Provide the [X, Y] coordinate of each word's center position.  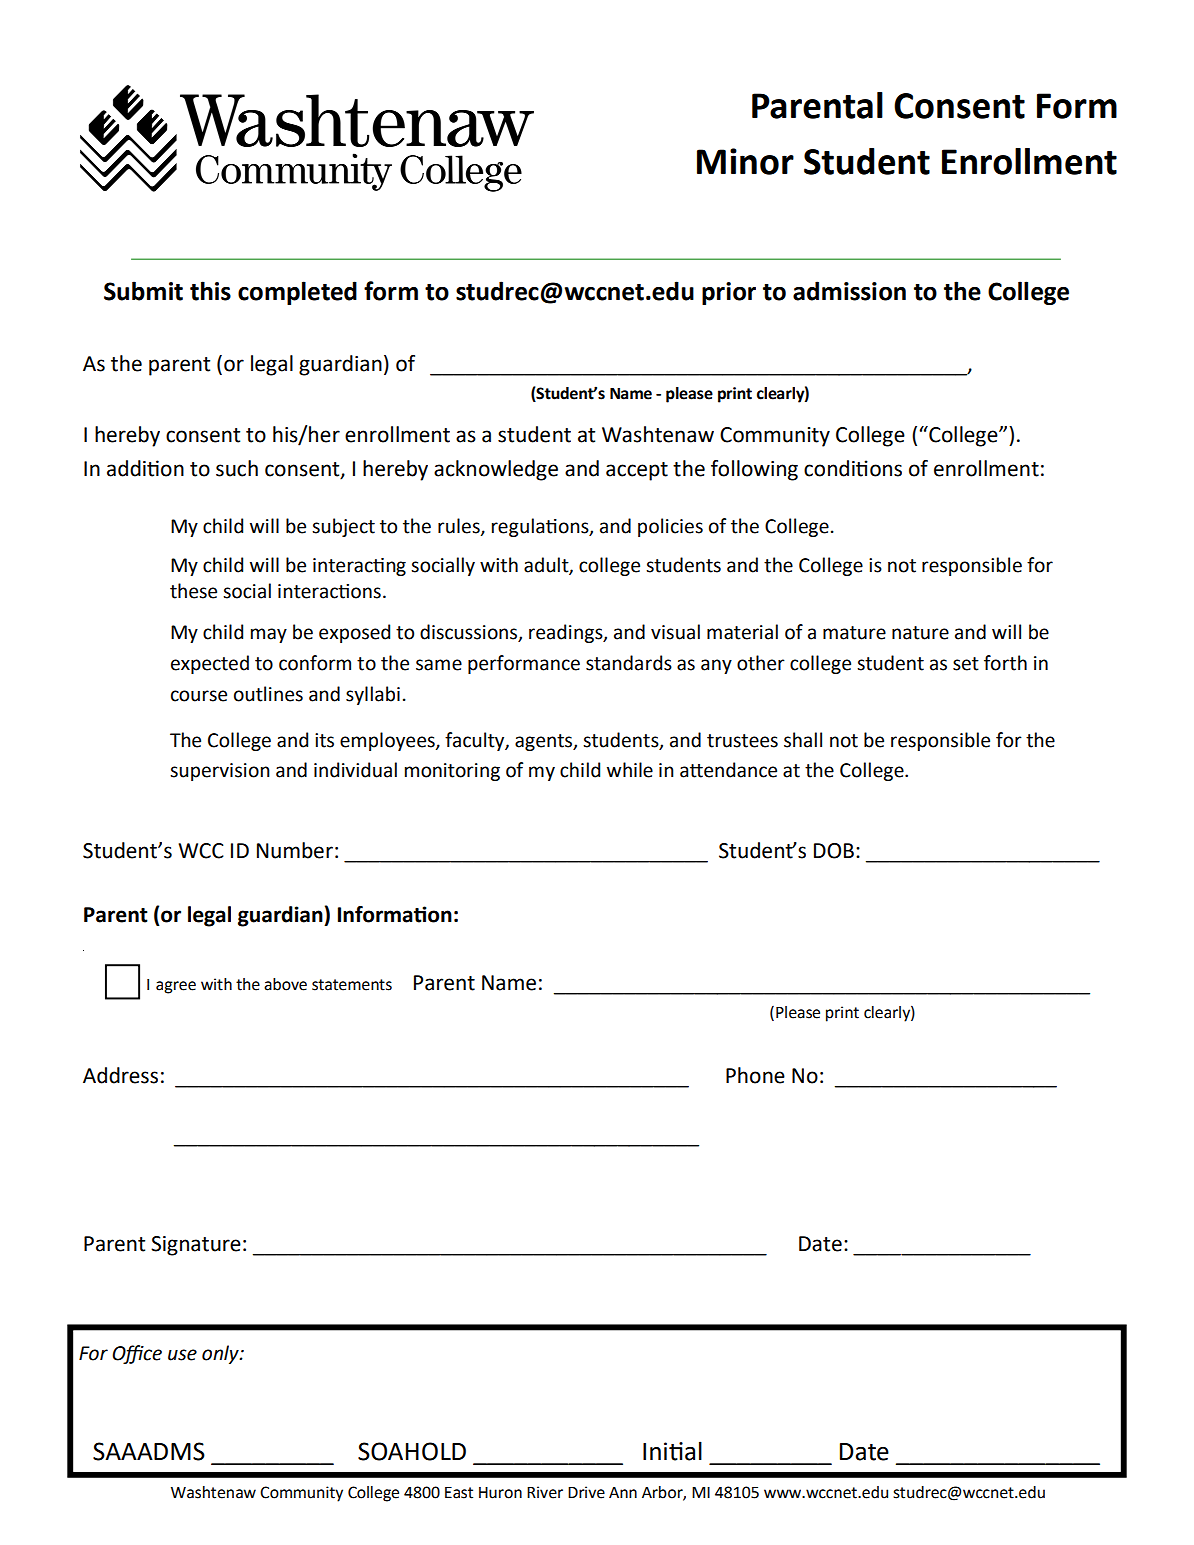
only [221, 1354]
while [630, 770]
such [237, 468]
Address [120, 1075]
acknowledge [496, 470]
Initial [672, 1451]
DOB [834, 851]
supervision [220, 772]
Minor [745, 161]
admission [849, 291]
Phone [755, 1075]
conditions [853, 468]
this [210, 291]
